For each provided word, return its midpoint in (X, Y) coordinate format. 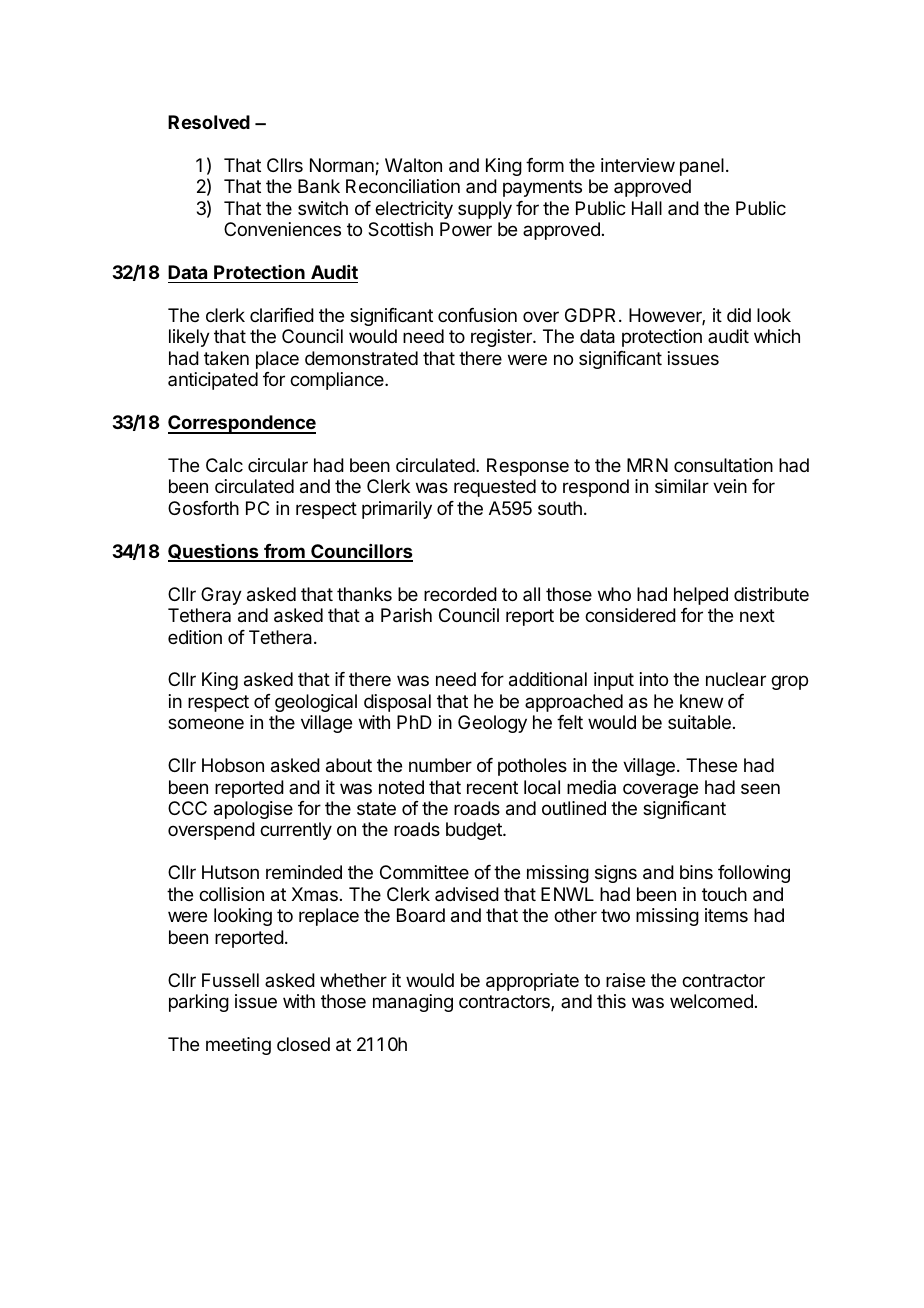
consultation (723, 465)
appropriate (532, 982)
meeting (238, 1046)
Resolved (209, 122)
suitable (699, 722)
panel (702, 167)
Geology (492, 724)
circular (278, 465)
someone (206, 723)
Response (528, 467)
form (545, 165)
